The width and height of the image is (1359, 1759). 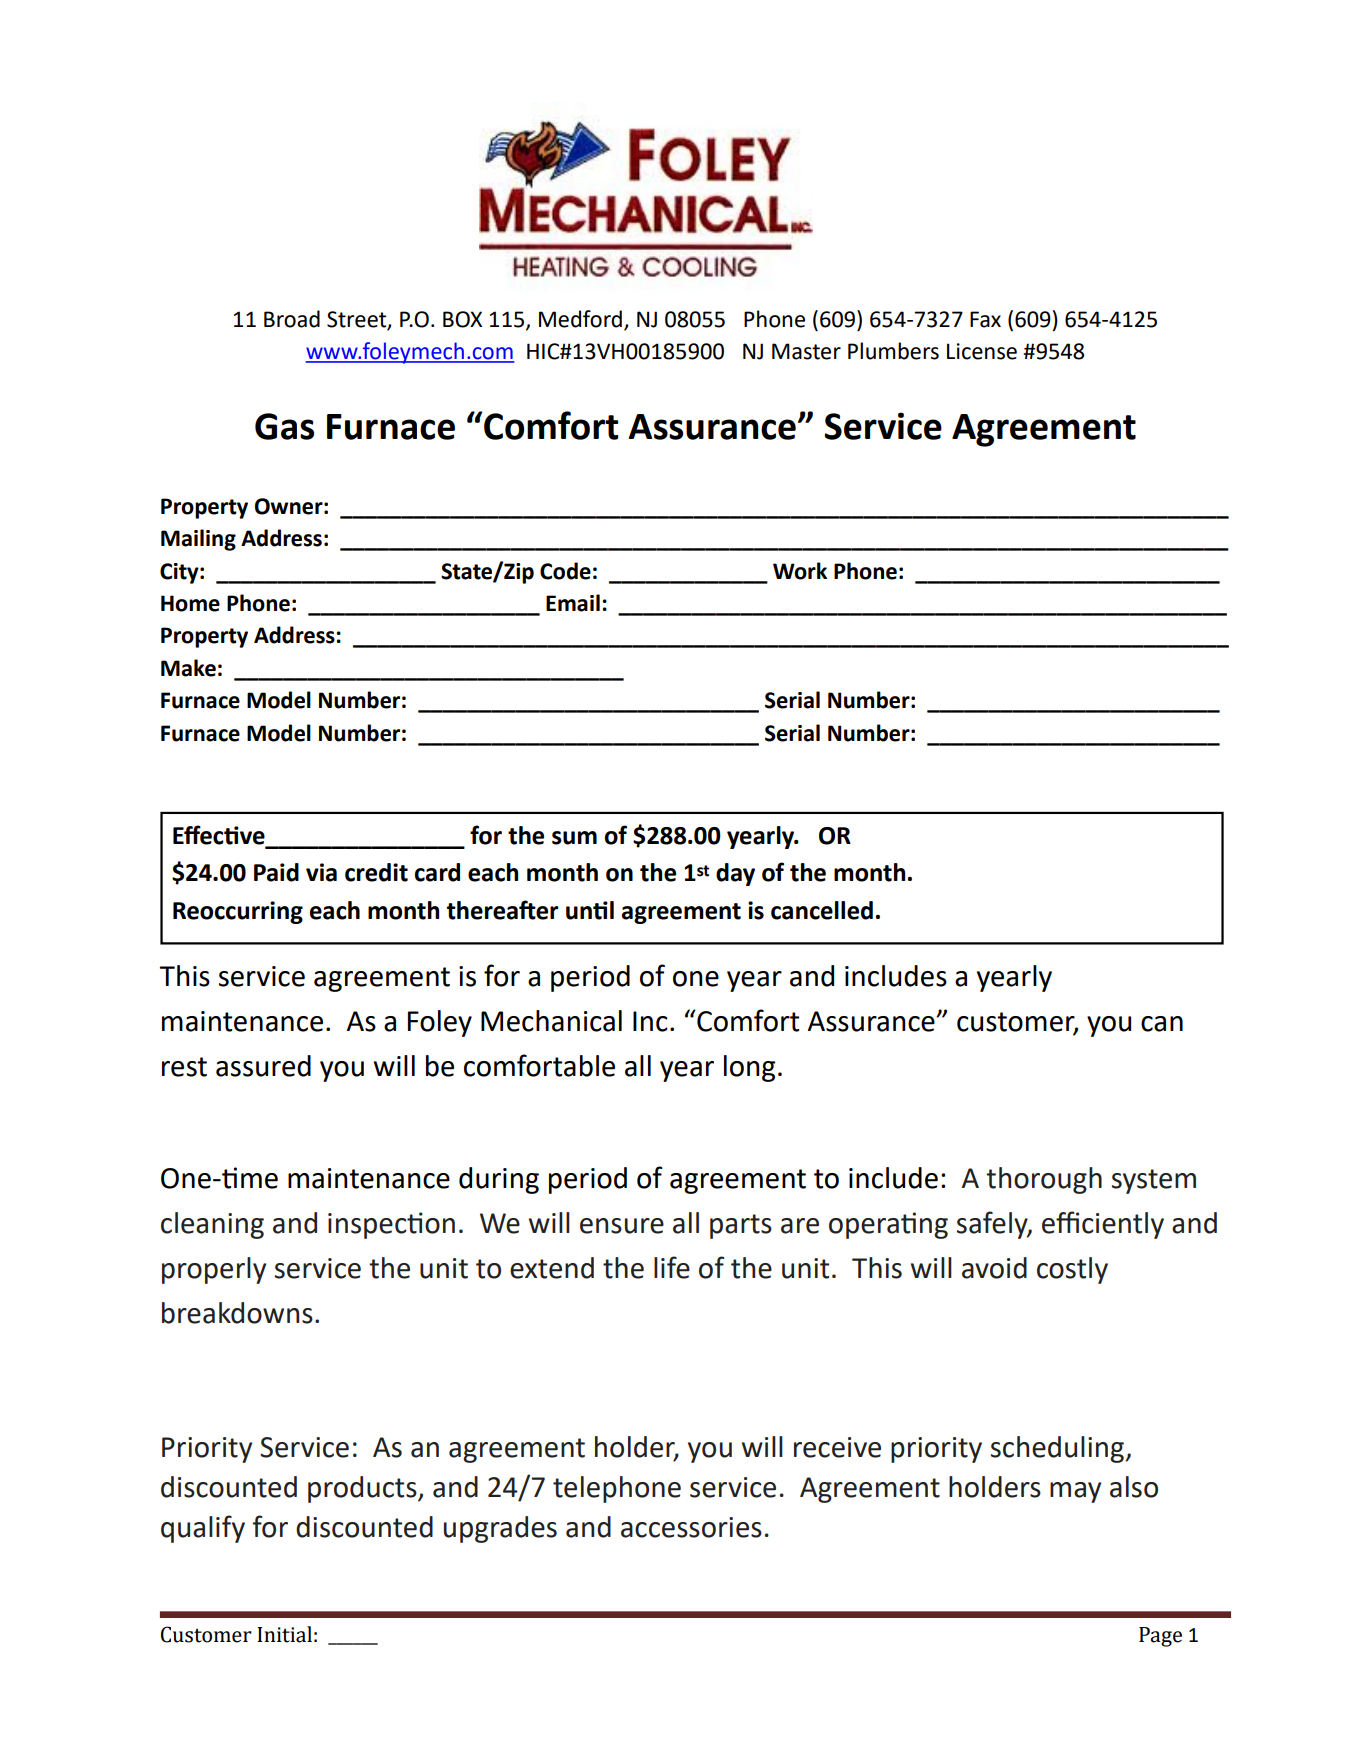 What do you see at coordinates (622, 1226) in the image?
I see `ensure` at bounding box center [622, 1226].
